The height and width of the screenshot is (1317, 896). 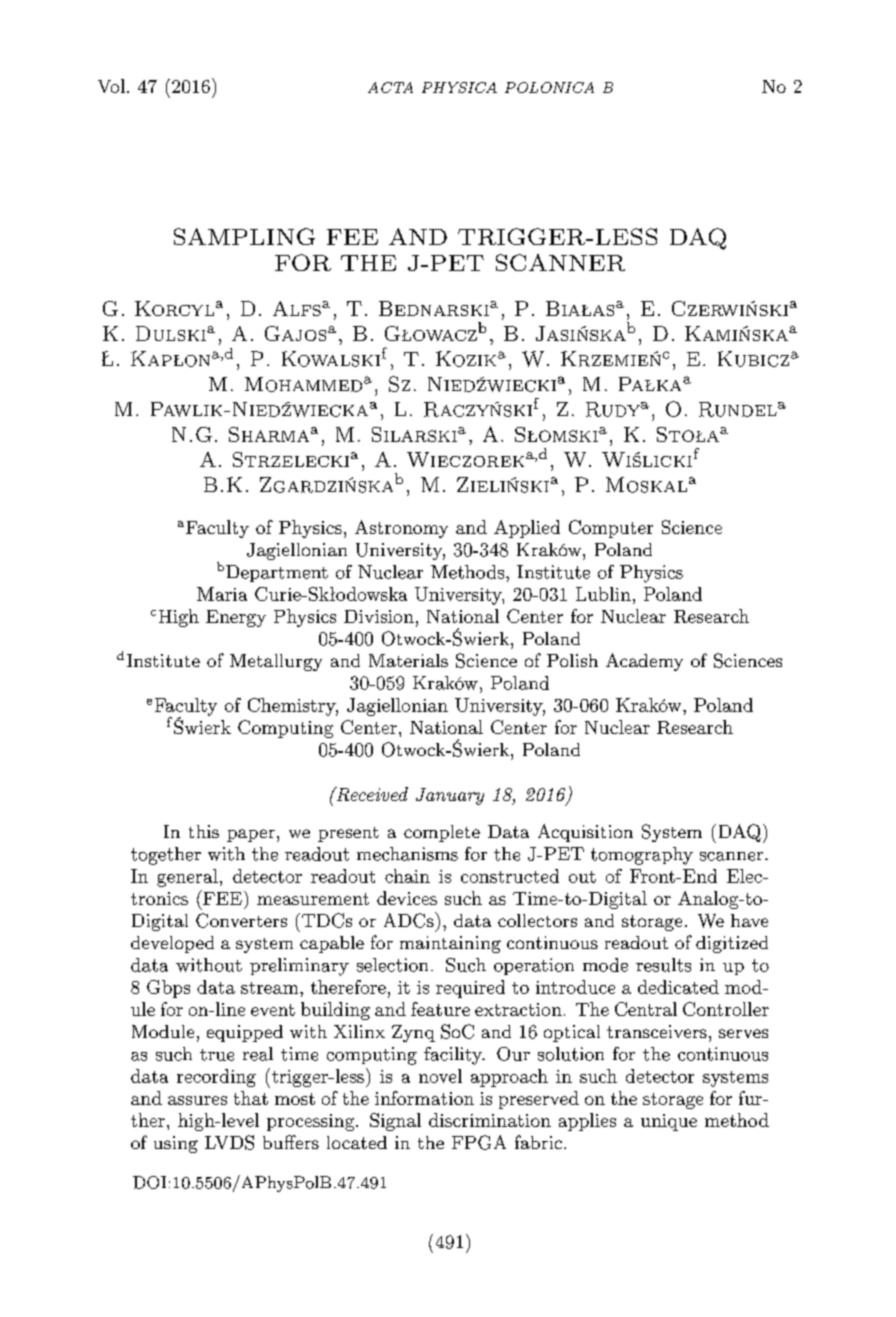 I want to click on tomography, so click(x=642, y=856).
